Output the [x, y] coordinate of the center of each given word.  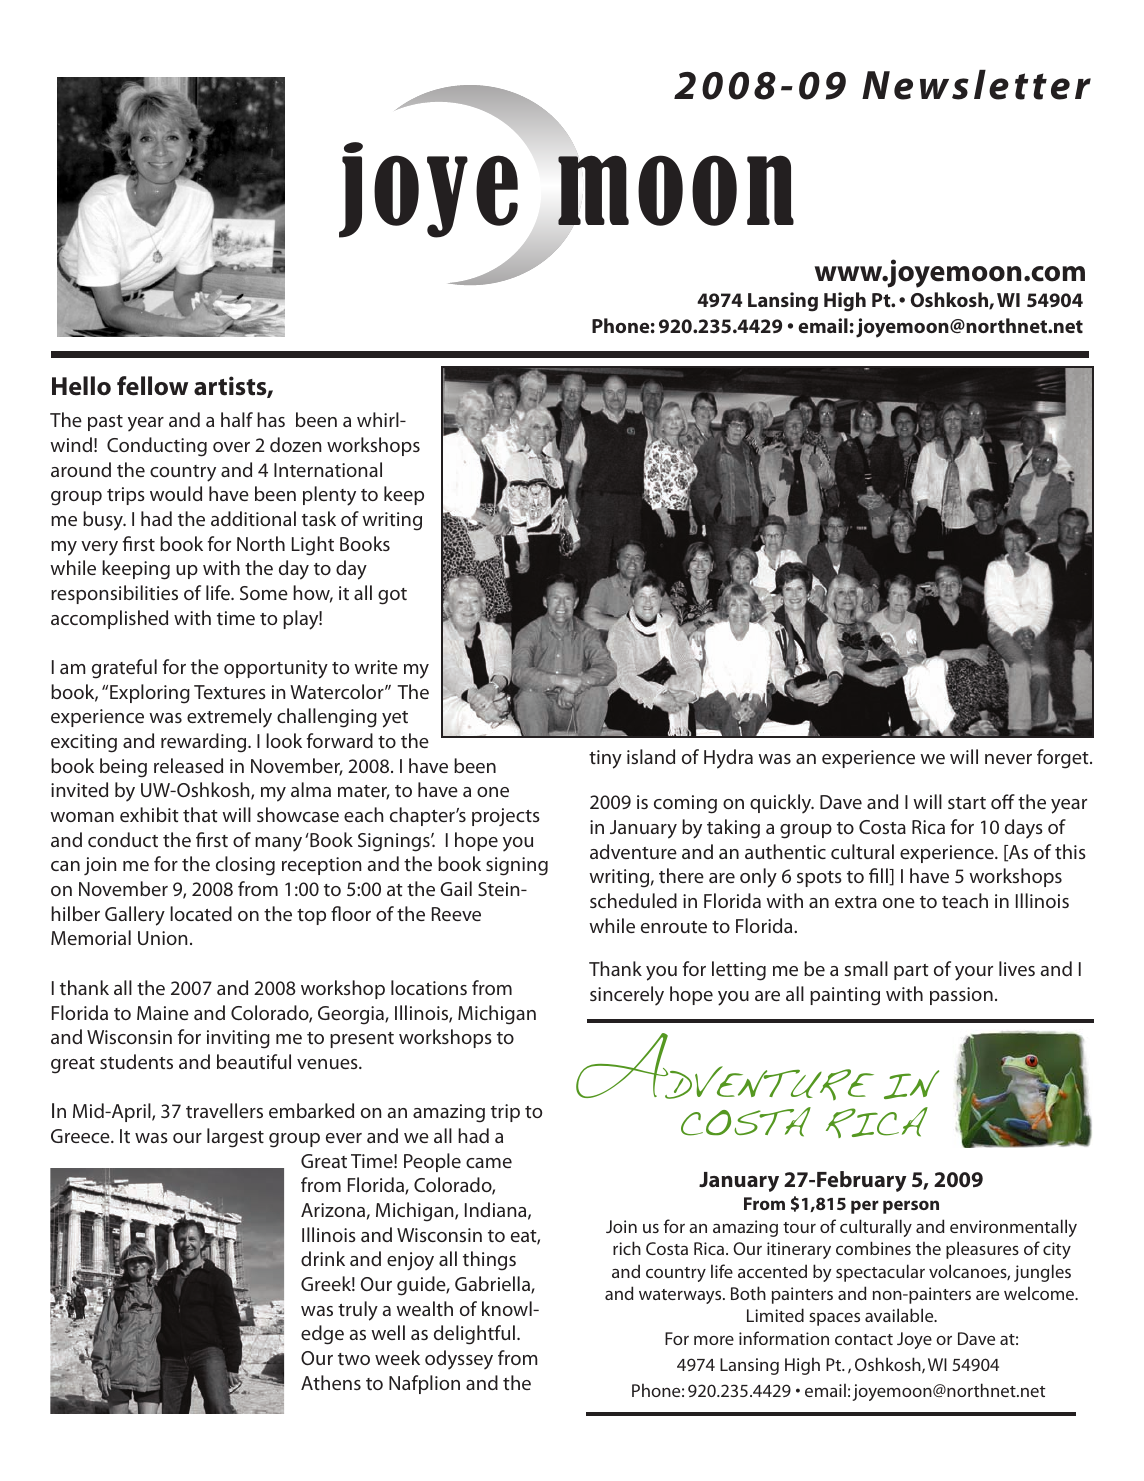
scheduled [633, 900]
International [328, 469]
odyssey [459, 1360]
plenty [329, 496]
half [237, 419]
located [201, 913]
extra [856, 902]
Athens [331, 1382]
